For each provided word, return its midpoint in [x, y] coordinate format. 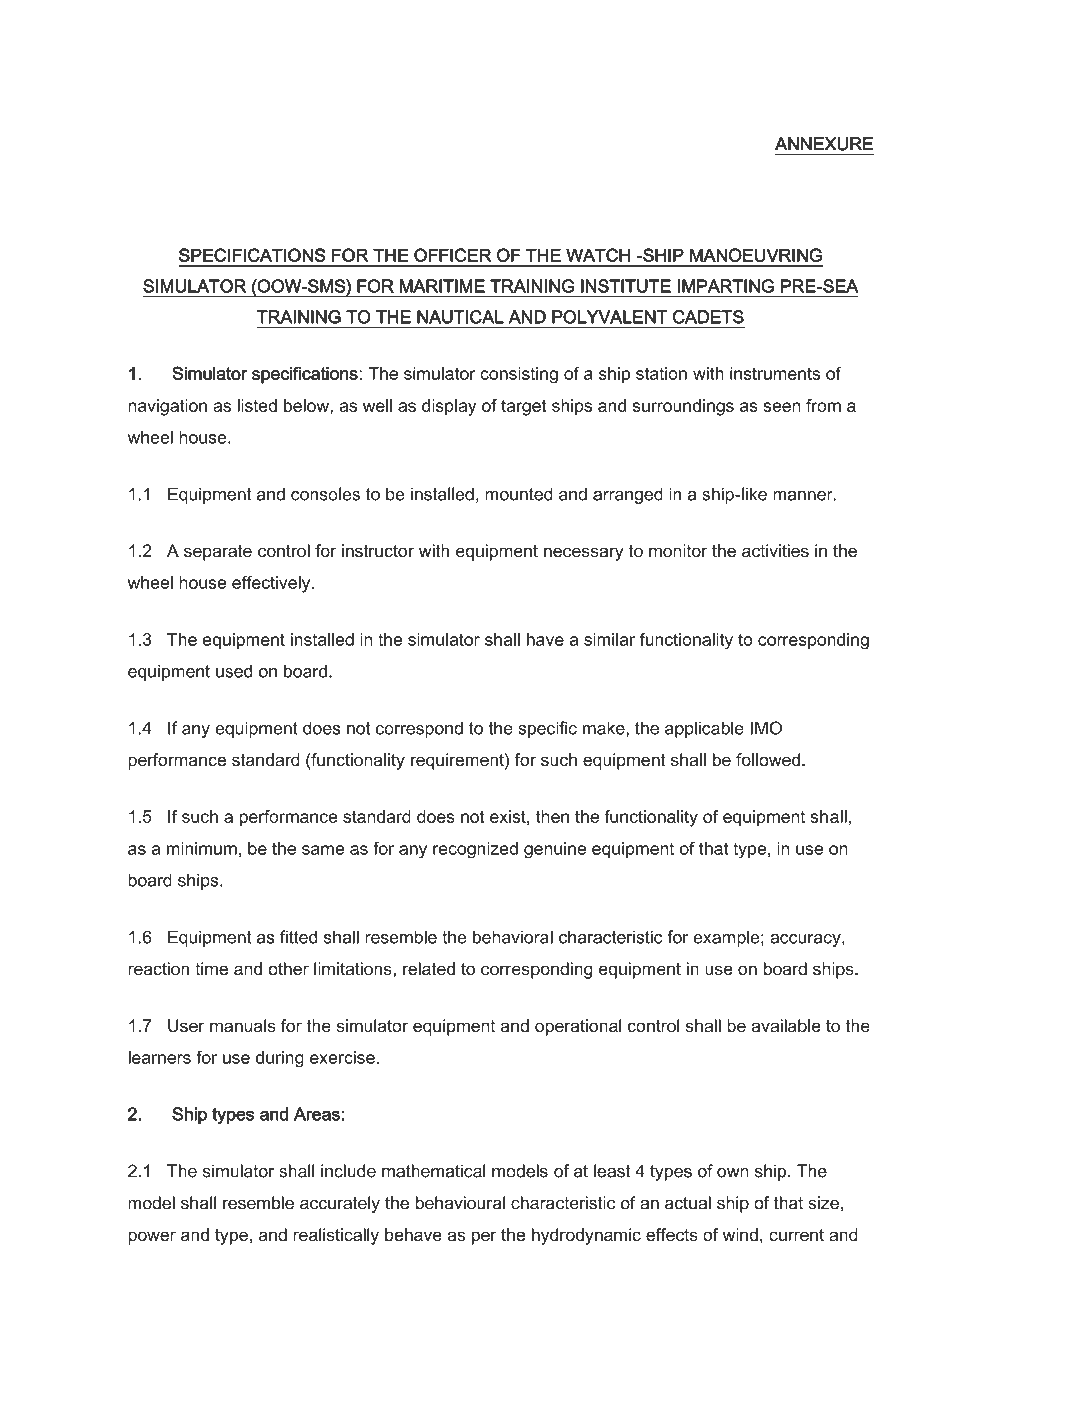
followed [768, 760]
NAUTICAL [460, 317]
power [152, 1238]
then [552, 816]
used [234, 671]
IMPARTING [725, 286]
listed [257, 405]
